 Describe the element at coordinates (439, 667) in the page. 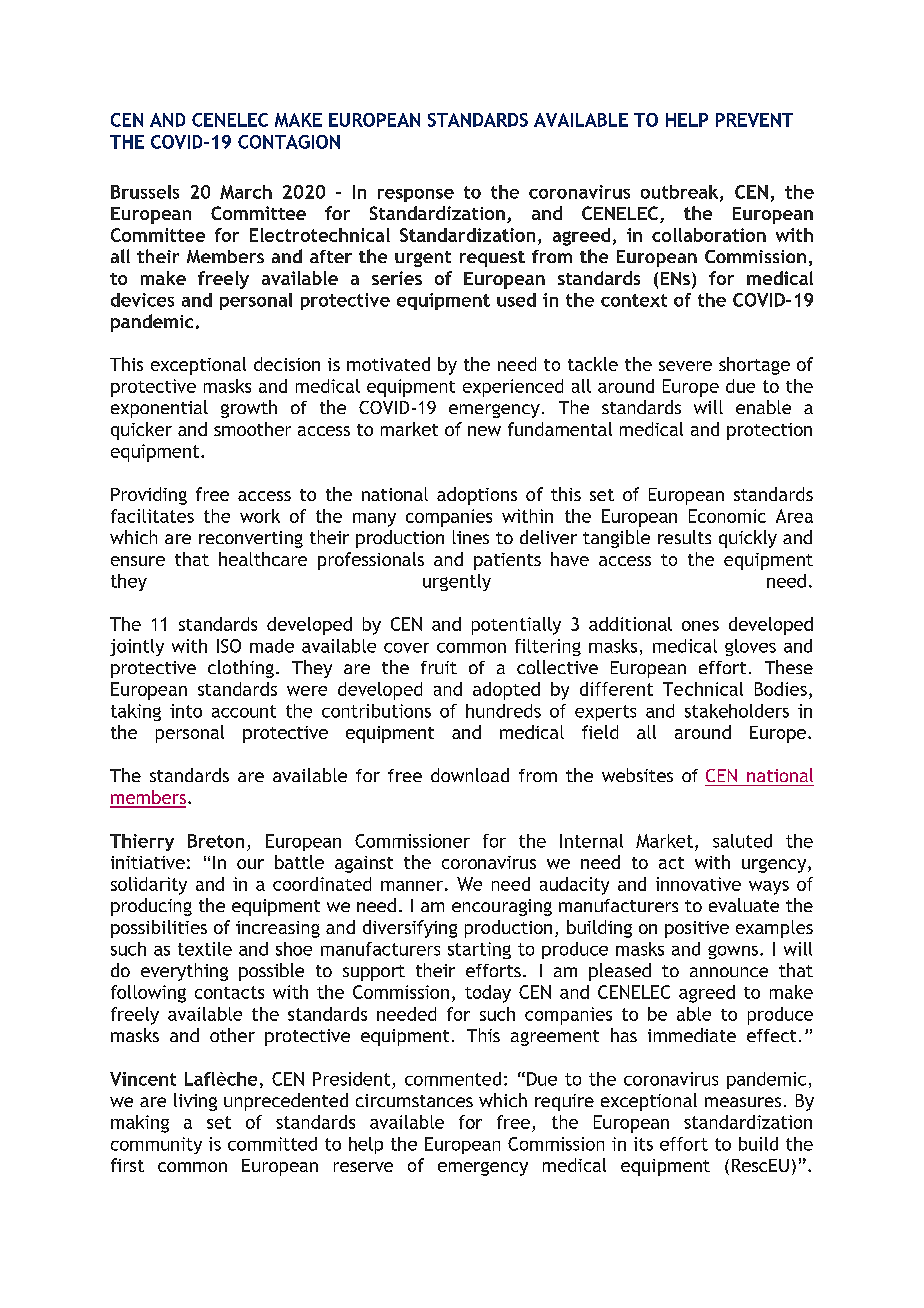

I see `fruit` at that location.
